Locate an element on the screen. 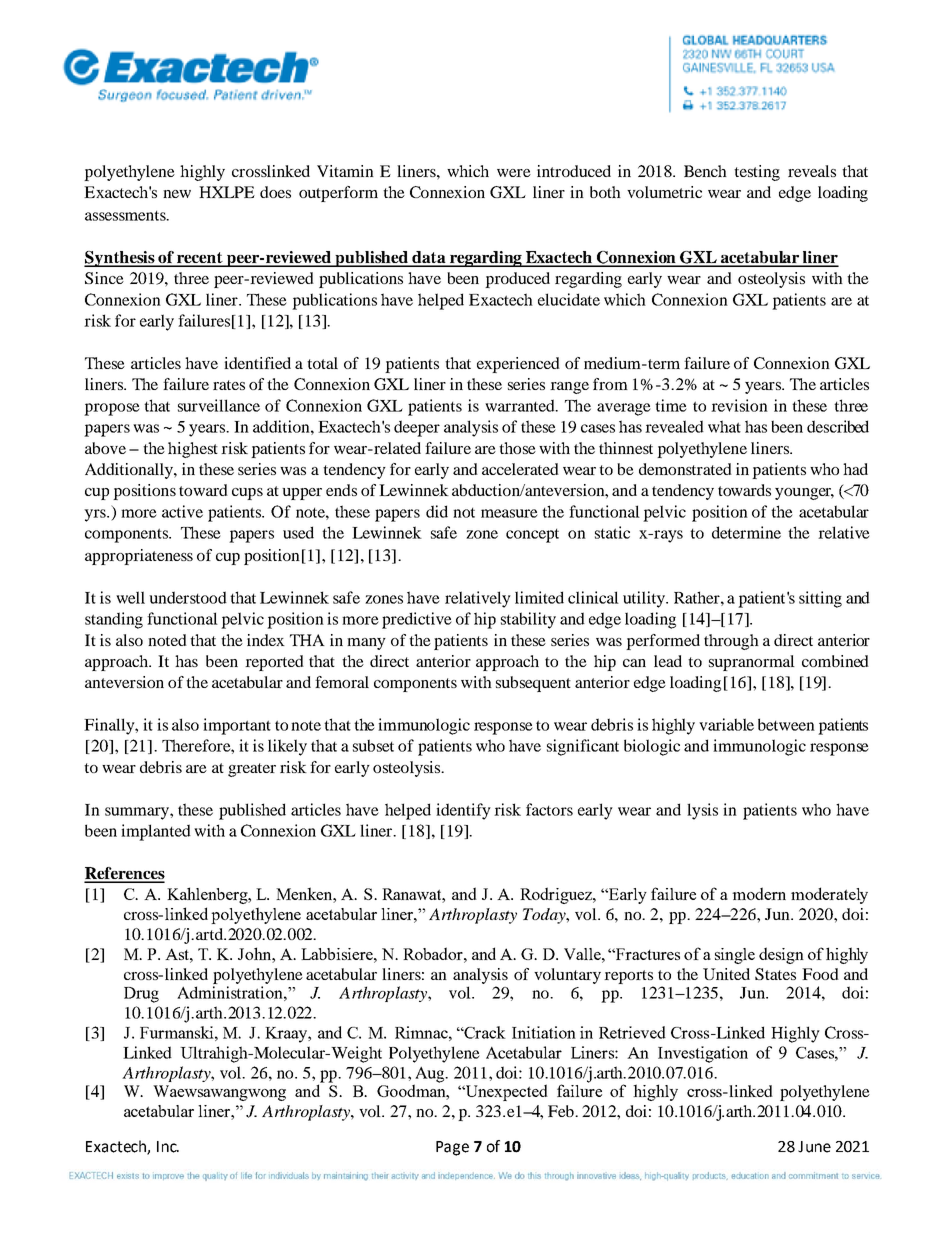 The image size is (952, 1233). were is located at coordinates (514, 173).
